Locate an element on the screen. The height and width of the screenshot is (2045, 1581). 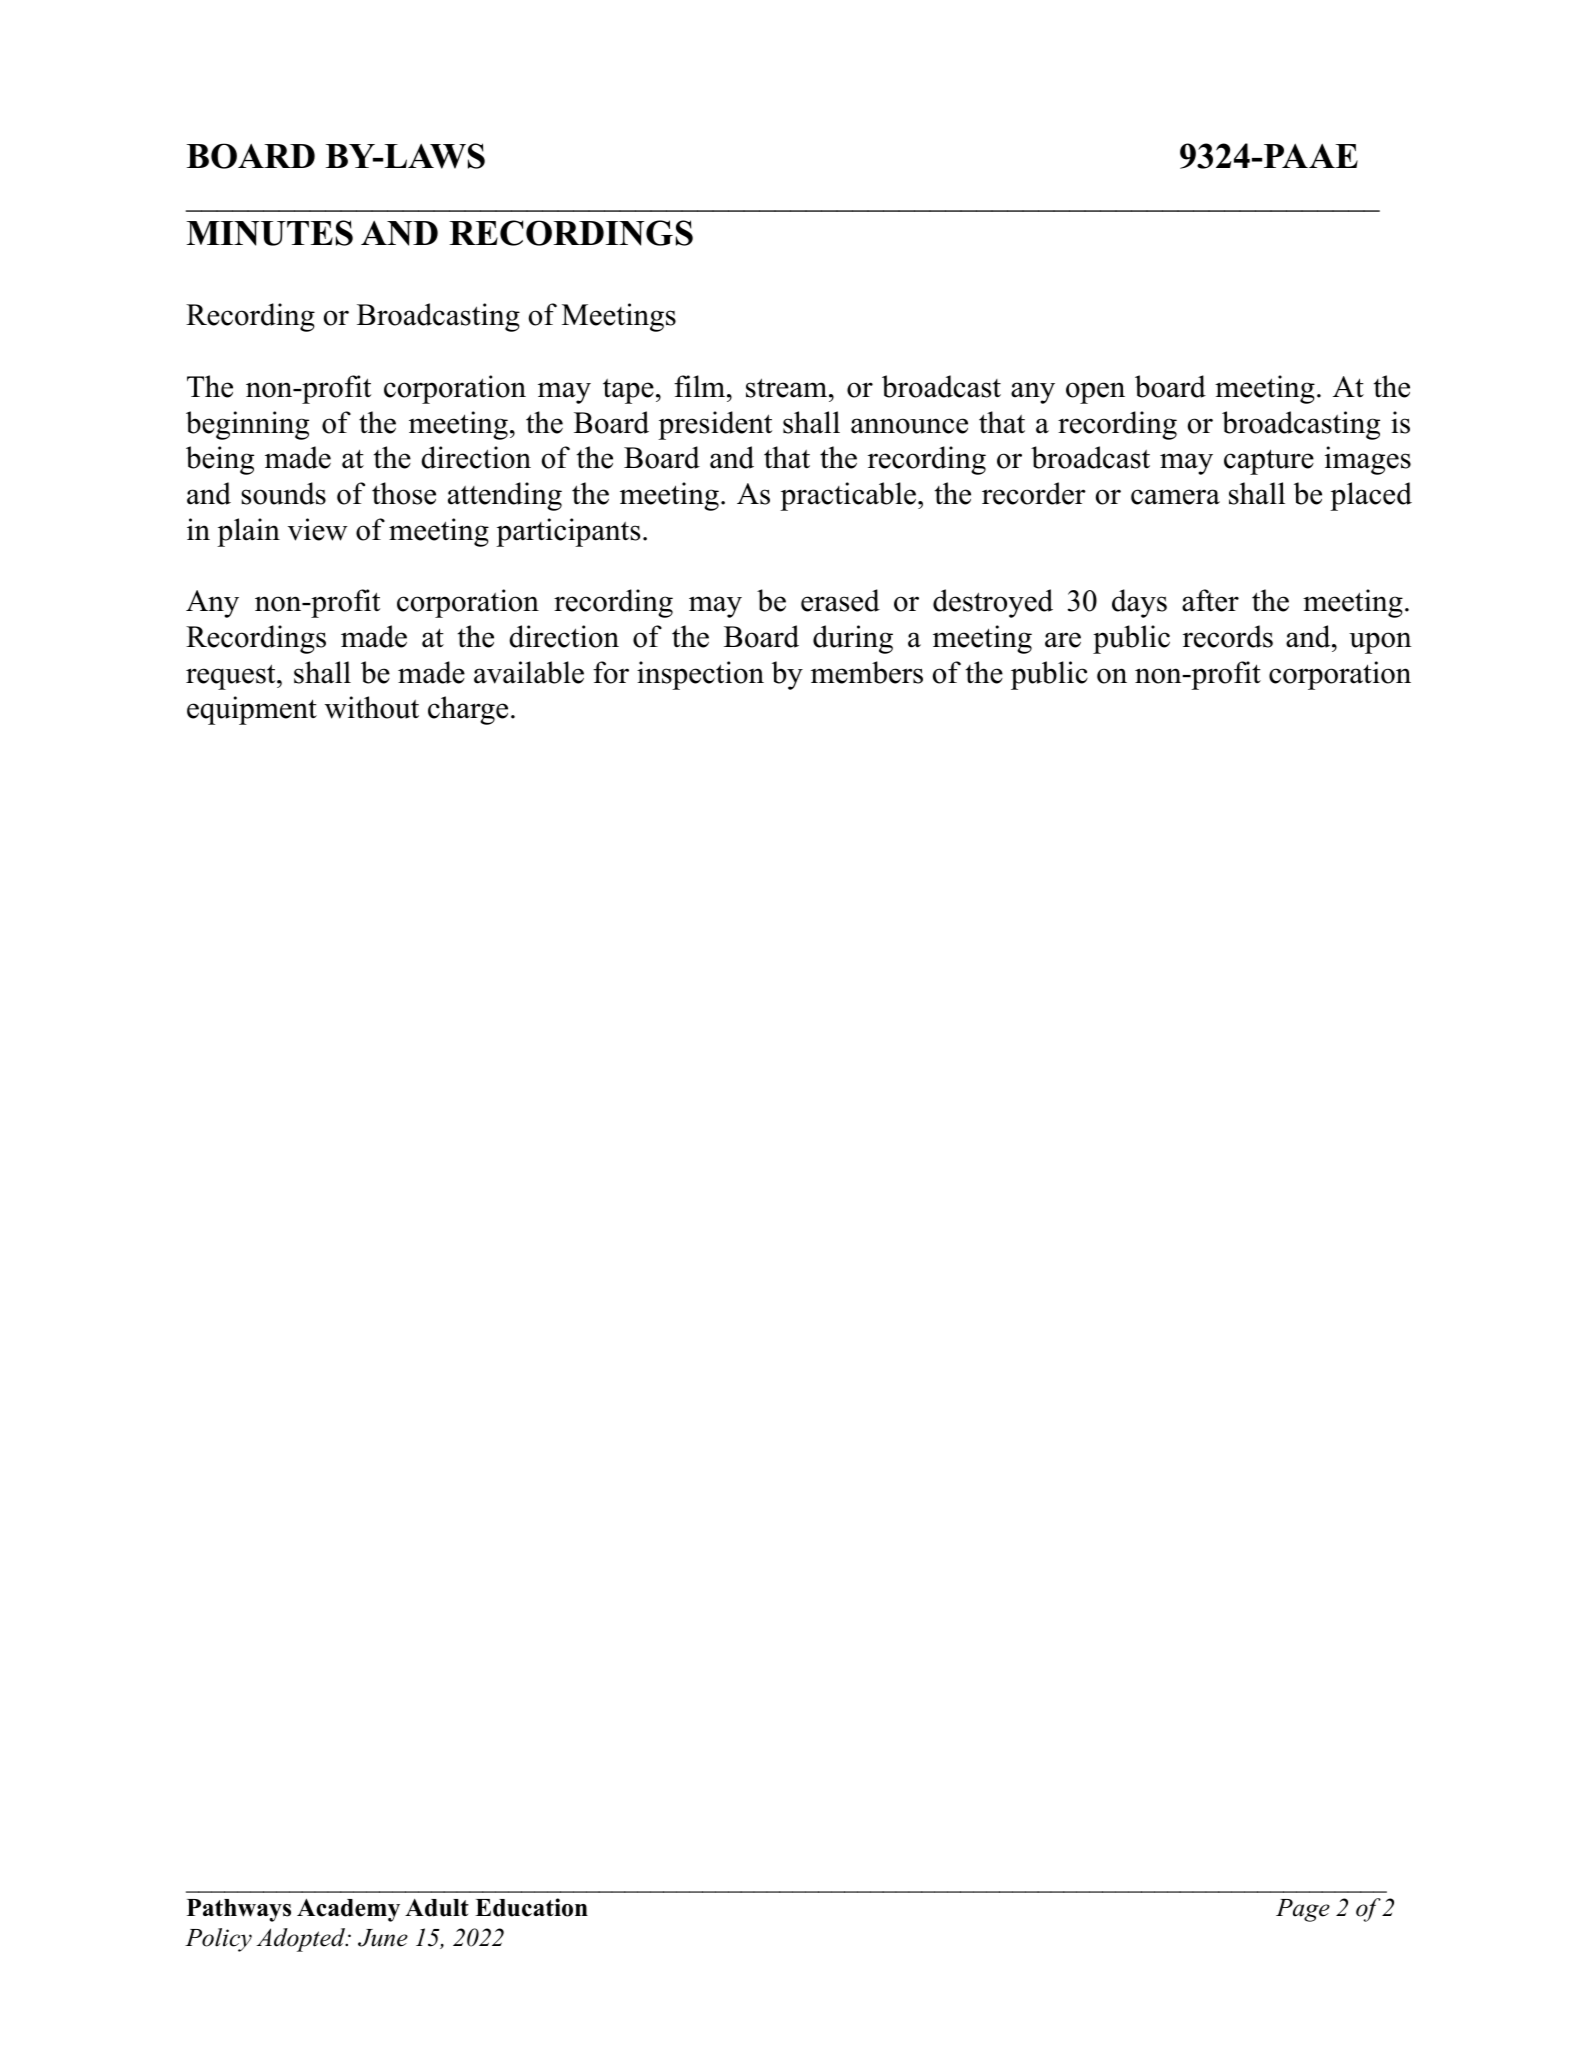
June is located at coordinates (383, 1938).
